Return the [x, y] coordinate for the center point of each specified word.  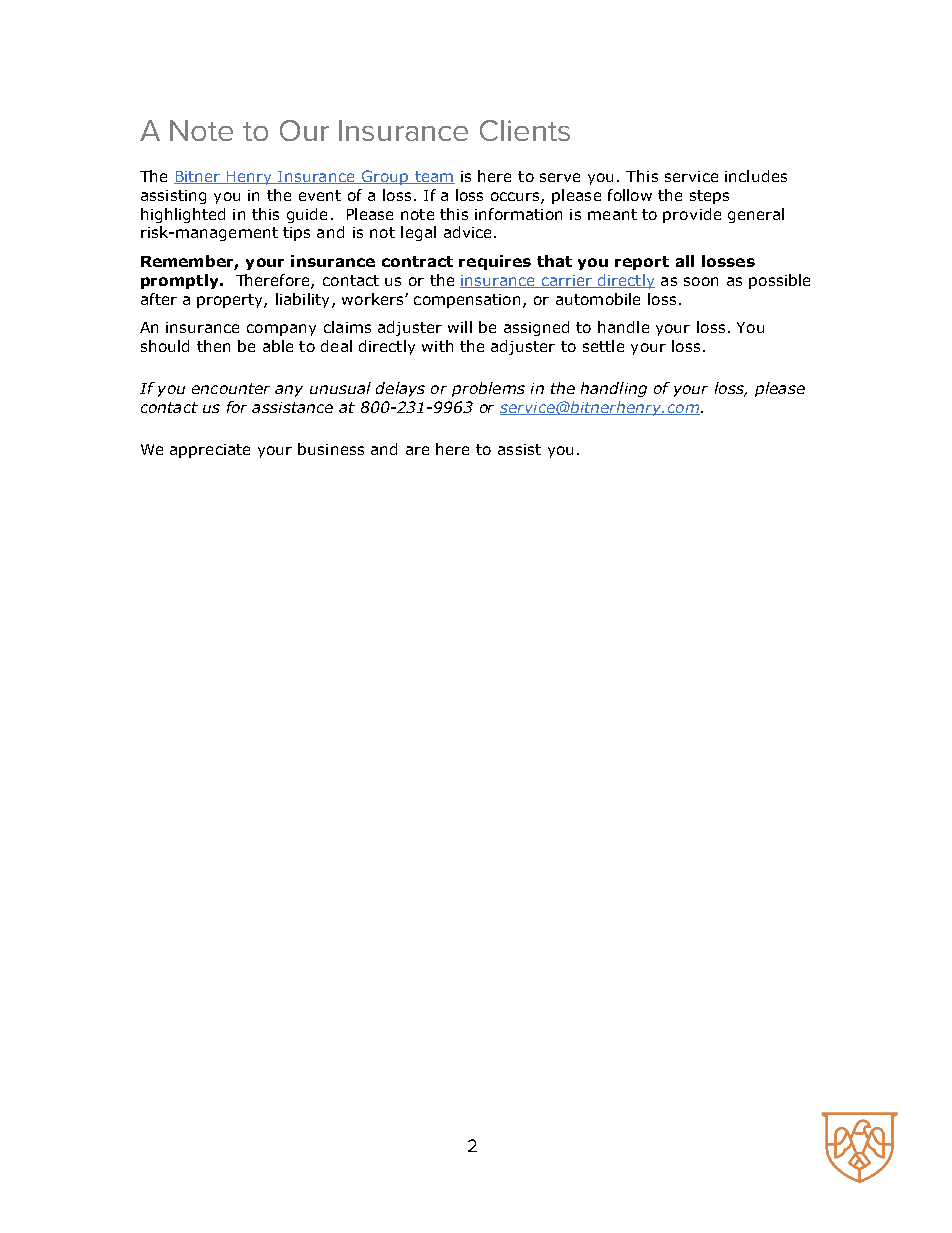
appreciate [210, 451]
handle [623, 327]
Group [385, 177]
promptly [181, 281]
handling [614, 389]
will [460, 327]
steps [709, 197]
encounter [231, 388]
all [685, 261]
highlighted [183, 215]
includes [756, 176]
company [281, 330]
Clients [525, 130]
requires [495, 262]
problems [488, 389]
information [518, 214]
